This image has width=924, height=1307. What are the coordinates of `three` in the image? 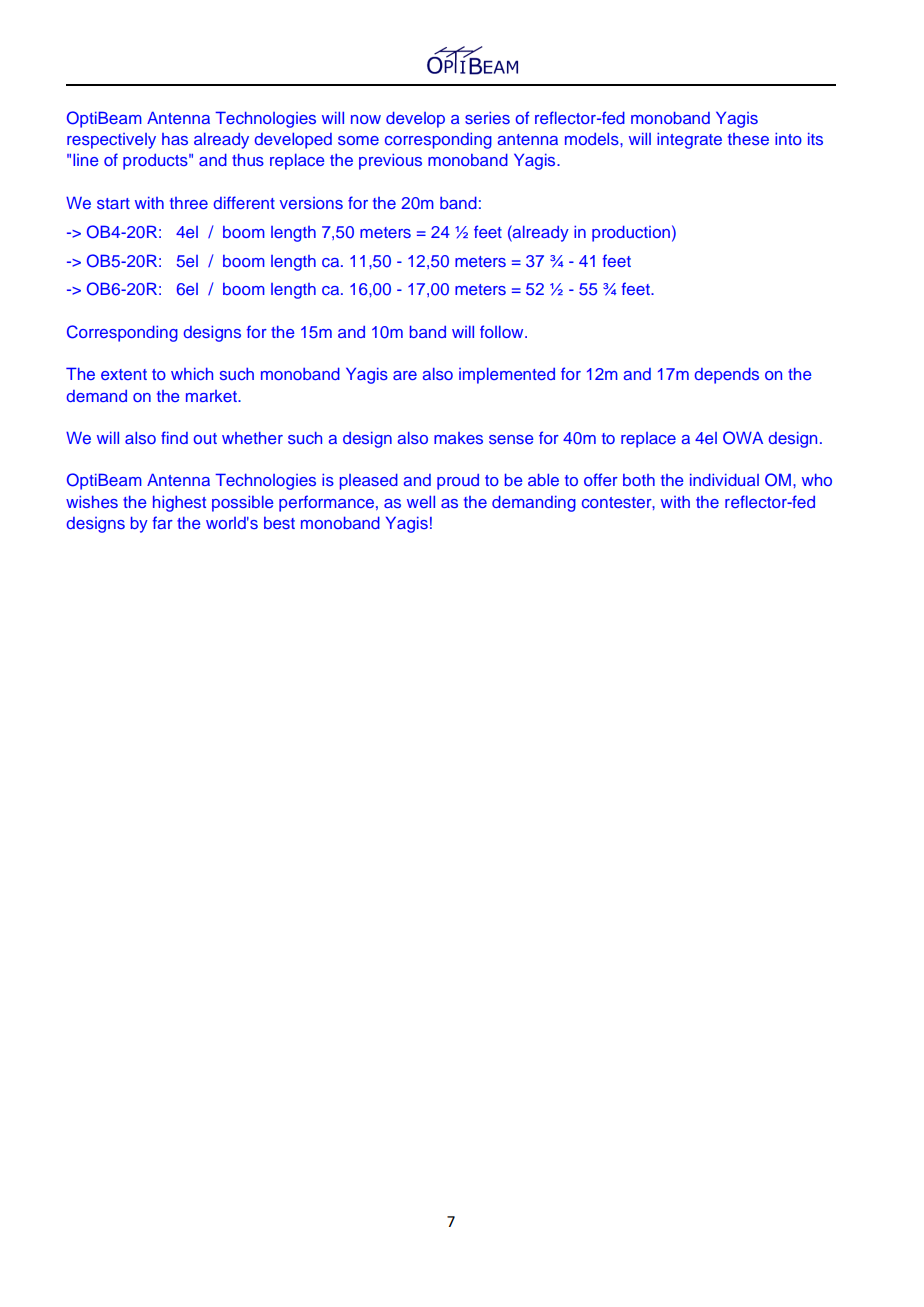 It's located at (189, 203).
